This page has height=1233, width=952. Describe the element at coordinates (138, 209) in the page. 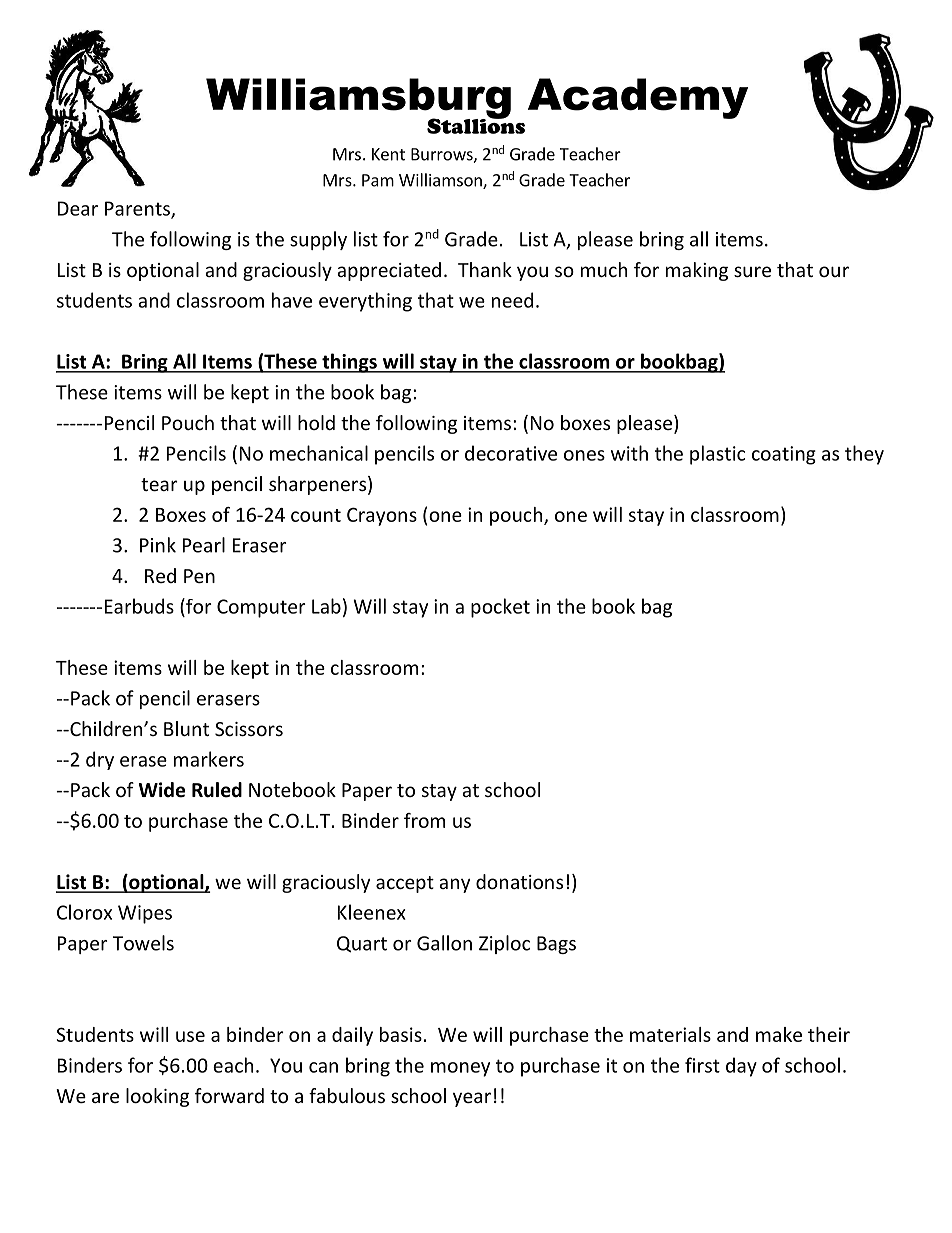

I see `Parents` at that location.
